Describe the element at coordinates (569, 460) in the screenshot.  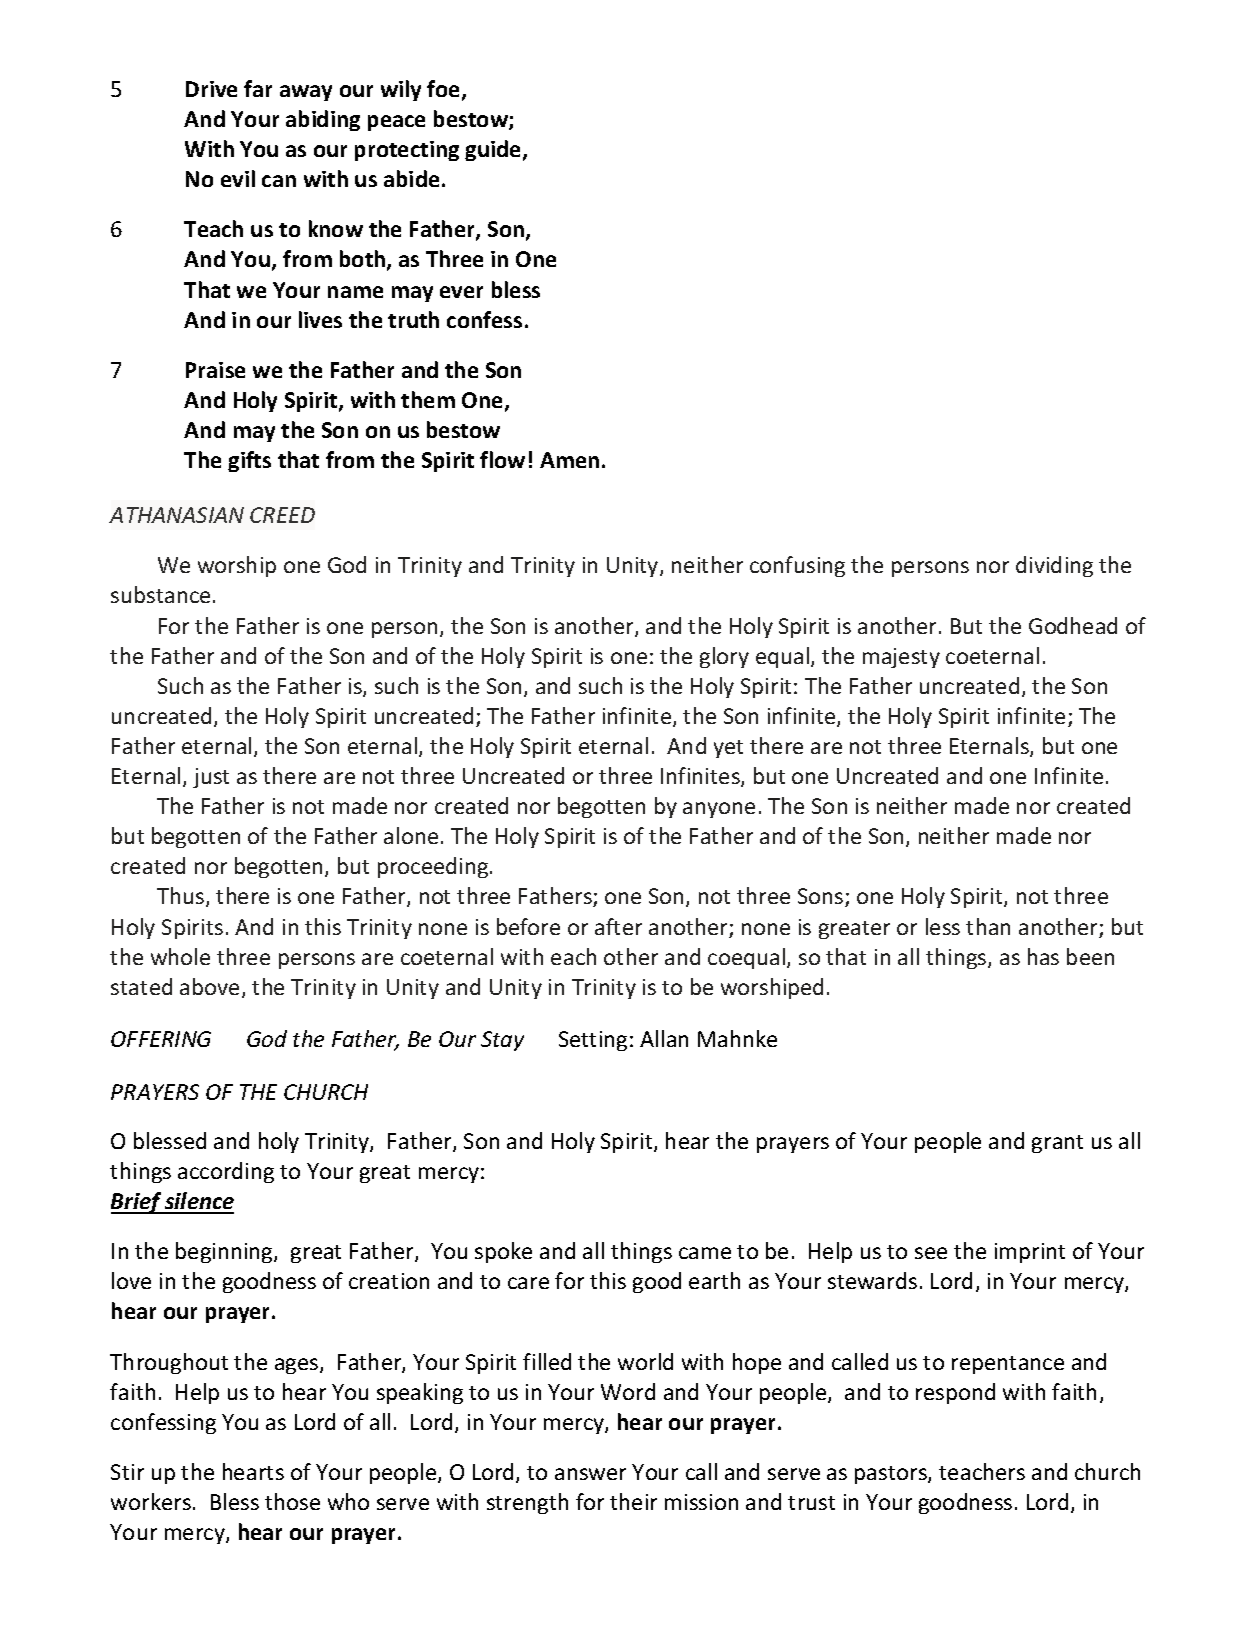
I see `Amen` at that location.
